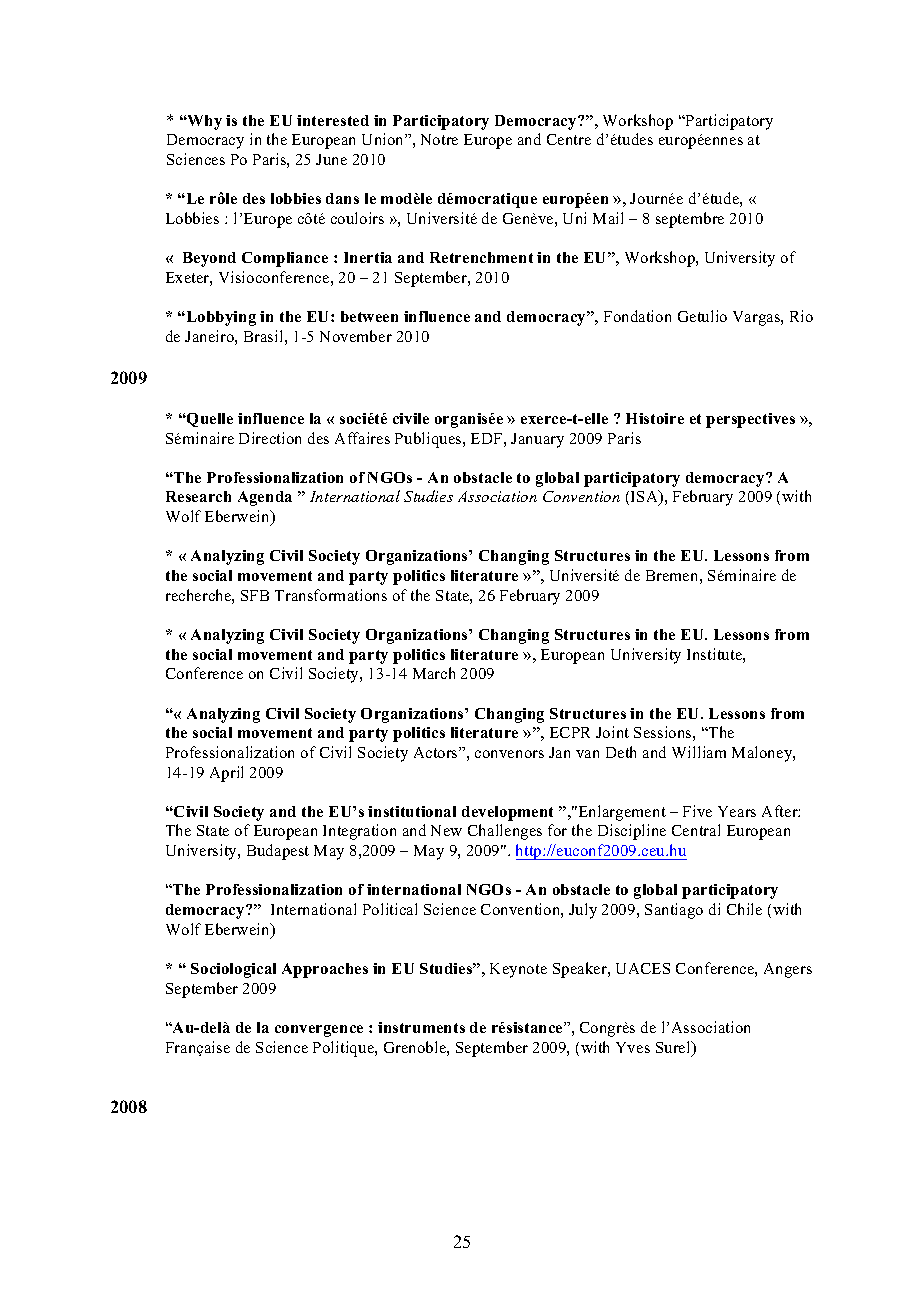 Image resolution: width=924 pixels, height=1308 pixels. Describe the element at coordinates (255, 595) in the screenshot. I see `SFB` at that location.
